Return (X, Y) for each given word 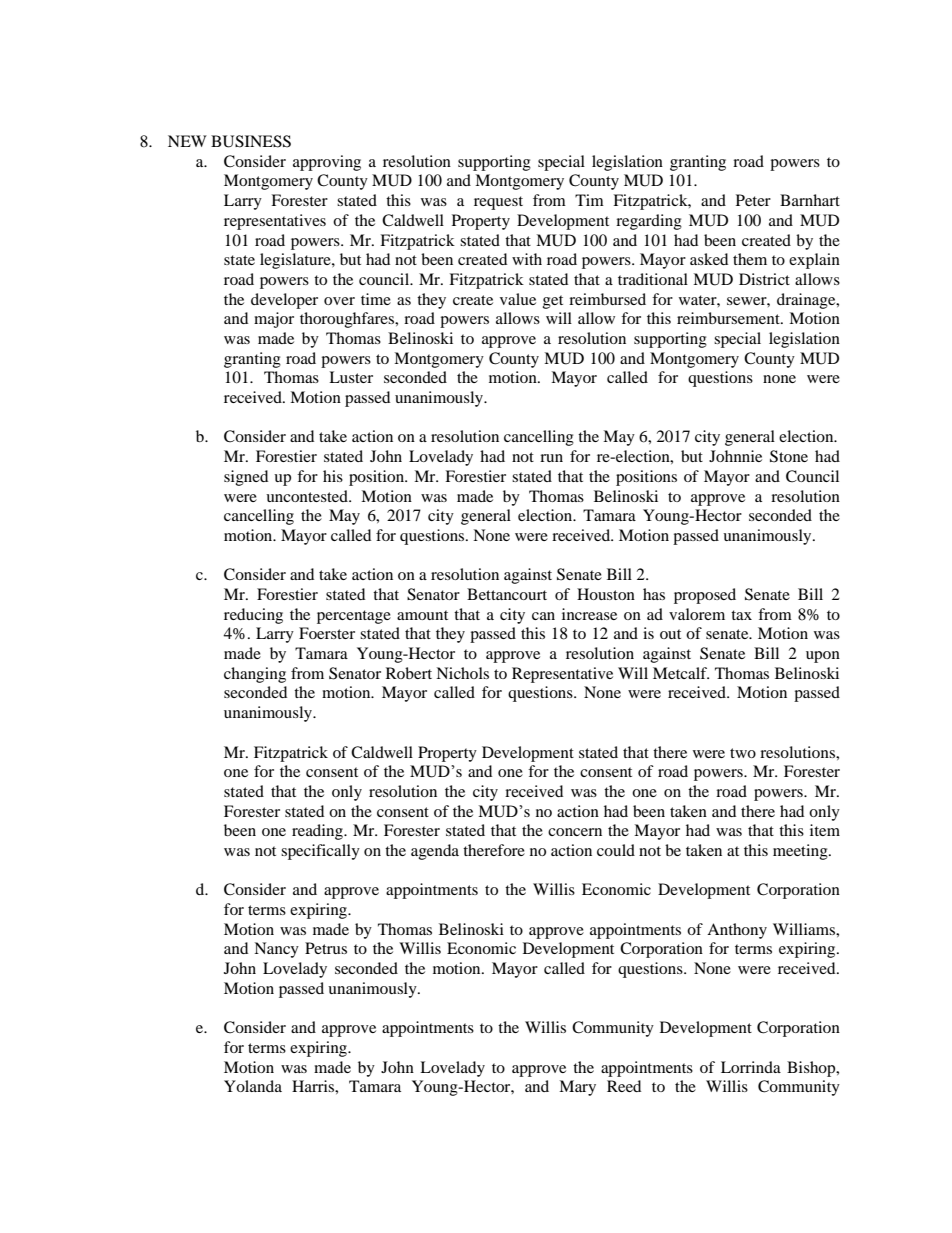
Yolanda (253, 1086)
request (498, 203)
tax (741, 615)
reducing (253, 616)
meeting (801, 852)
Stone (789, 456)
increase (589, 614)
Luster (351, 377)
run (551, 458)
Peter (753, 200)
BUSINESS (251, 141)
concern (575, 832)
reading (318, 832)
